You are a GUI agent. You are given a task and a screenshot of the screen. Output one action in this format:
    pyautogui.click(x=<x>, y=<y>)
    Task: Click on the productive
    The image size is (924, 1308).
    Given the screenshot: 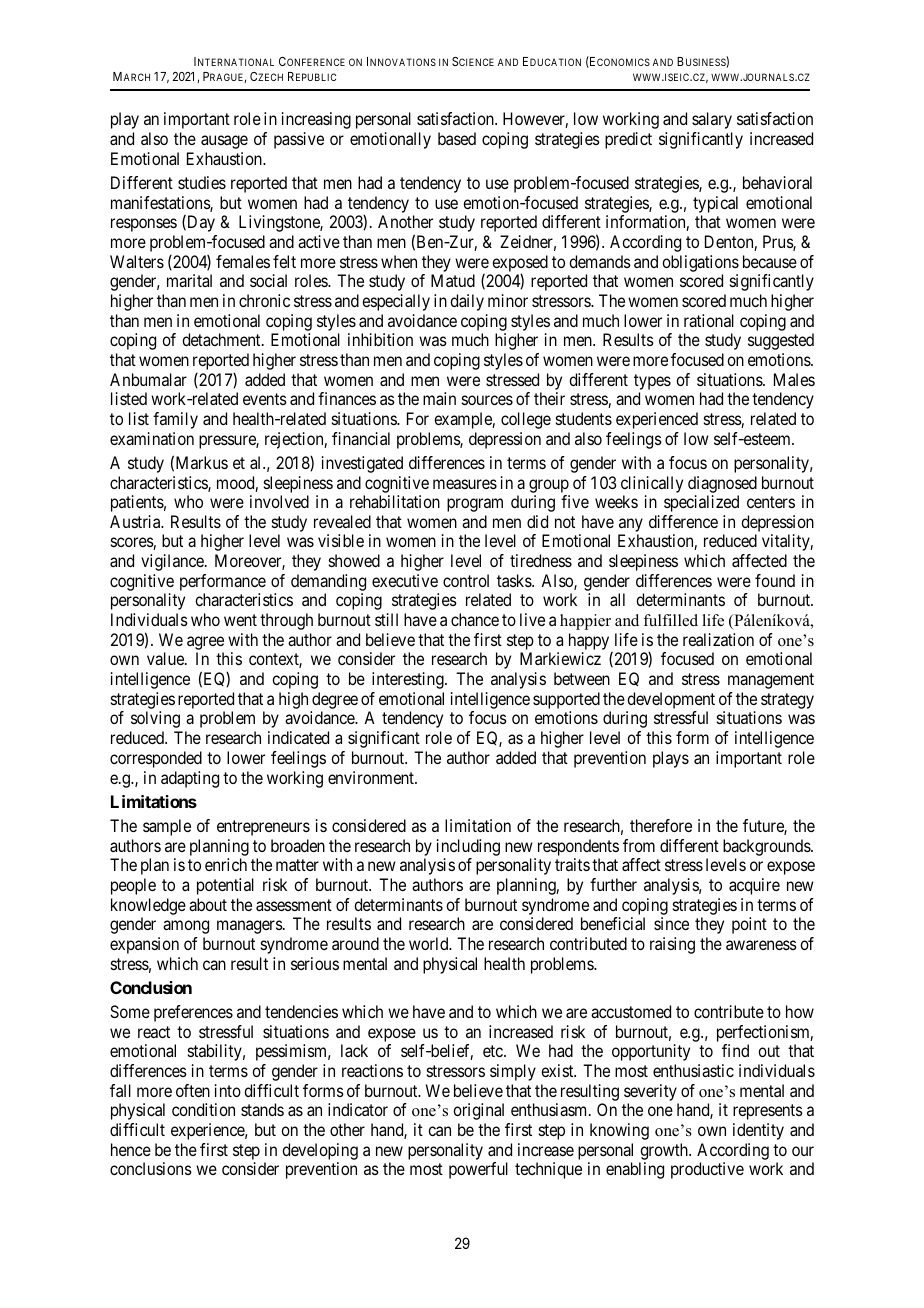 What is the action you would take?
    pyautogui.click(x=707, y=1170)
